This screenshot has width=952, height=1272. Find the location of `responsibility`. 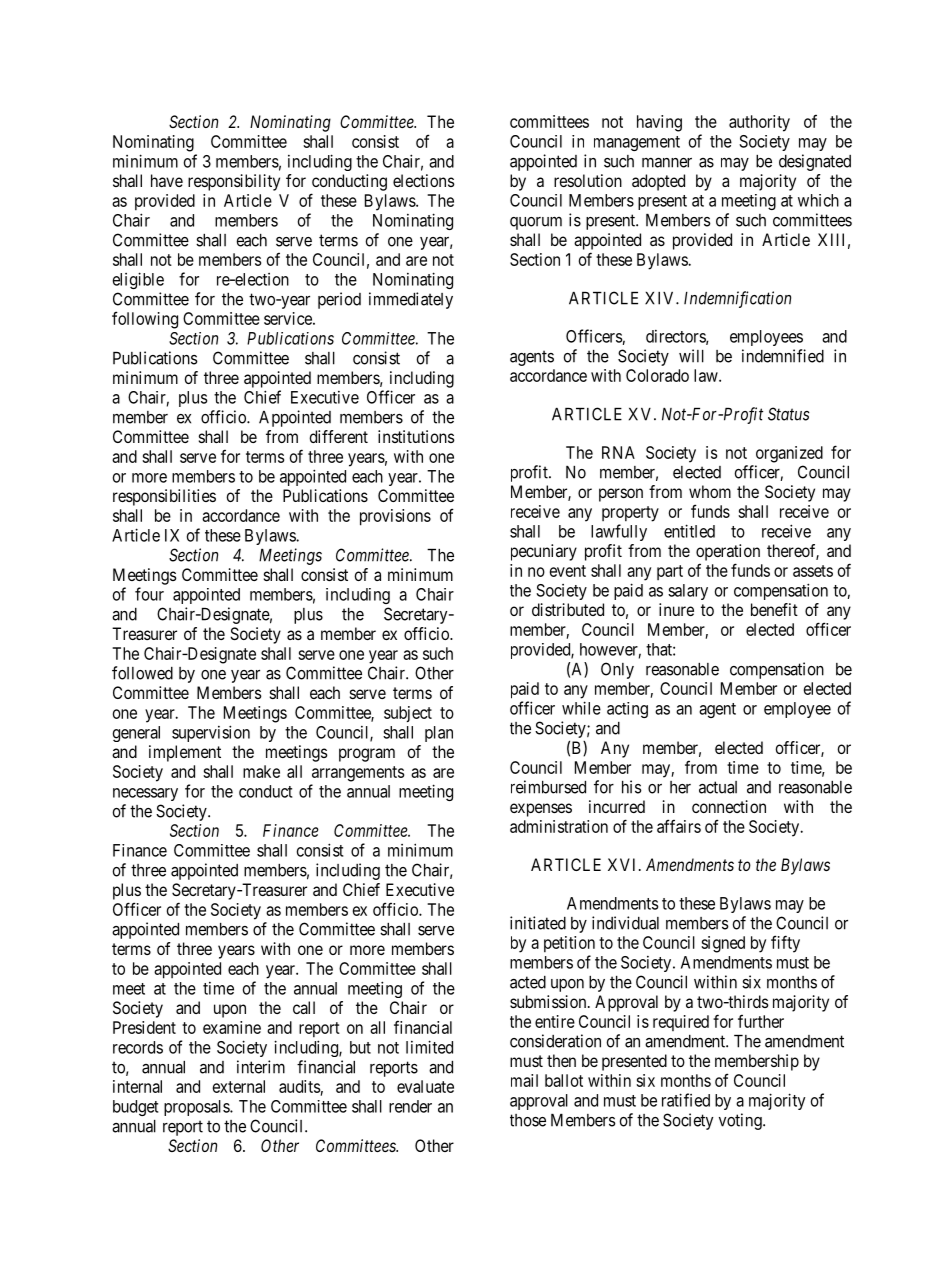

responsibility is located at coordinates (234, 182).
